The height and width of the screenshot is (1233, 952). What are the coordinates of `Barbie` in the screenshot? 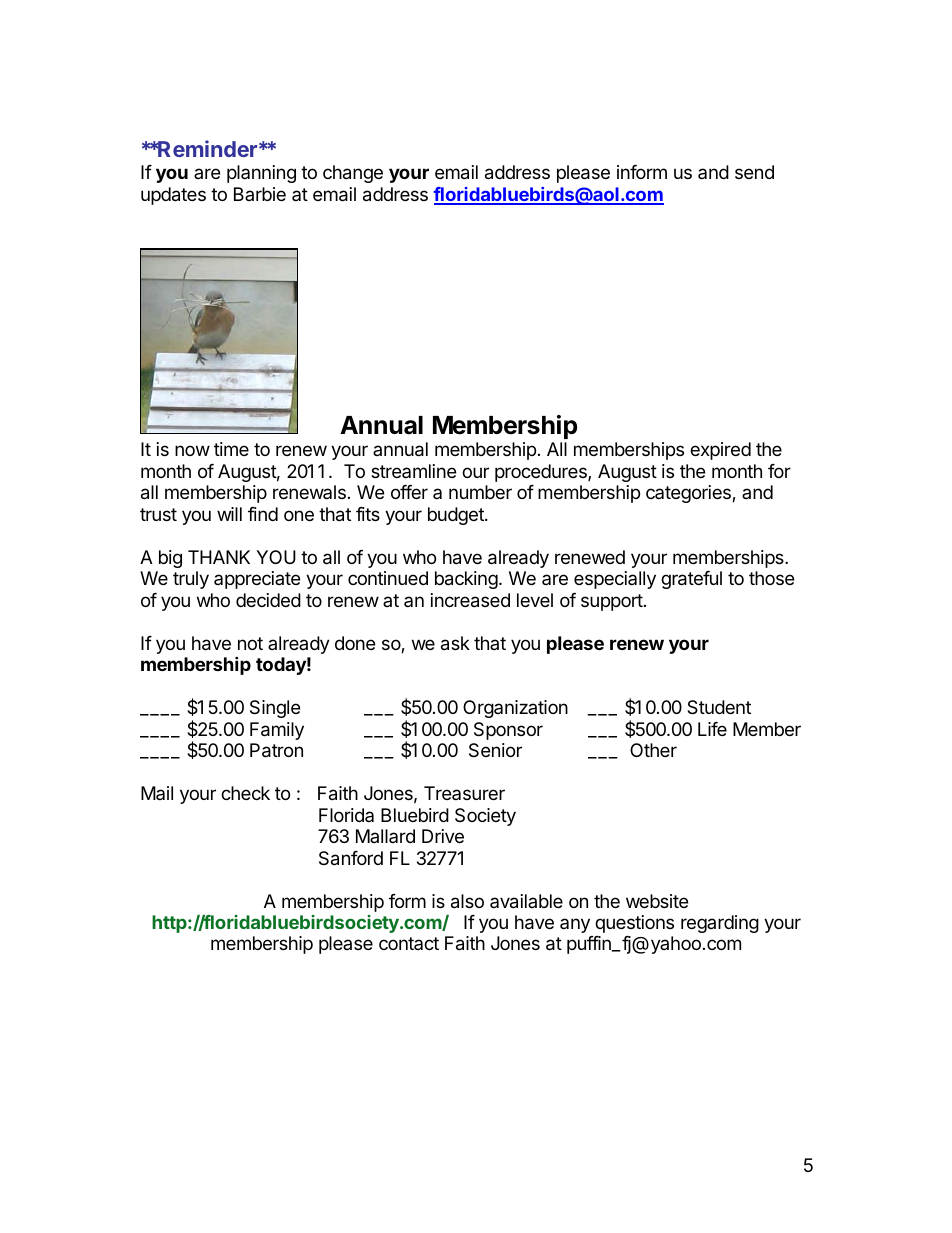 It's located at (260, 194).
